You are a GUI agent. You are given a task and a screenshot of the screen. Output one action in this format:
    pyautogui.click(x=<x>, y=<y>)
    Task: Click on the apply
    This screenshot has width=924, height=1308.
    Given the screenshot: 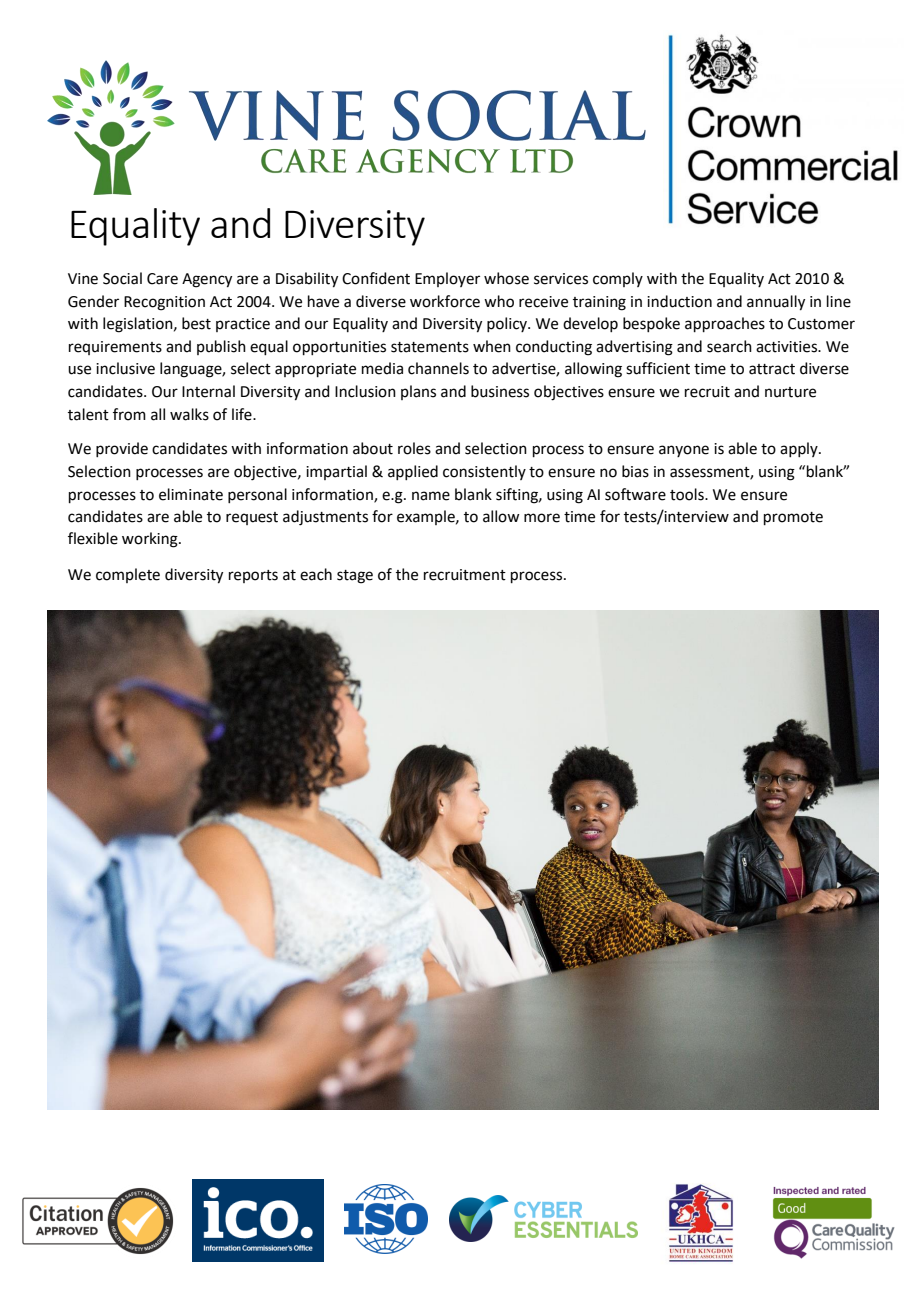 What is the action you would take?
    pyautogui.click(x=800, y=449)
